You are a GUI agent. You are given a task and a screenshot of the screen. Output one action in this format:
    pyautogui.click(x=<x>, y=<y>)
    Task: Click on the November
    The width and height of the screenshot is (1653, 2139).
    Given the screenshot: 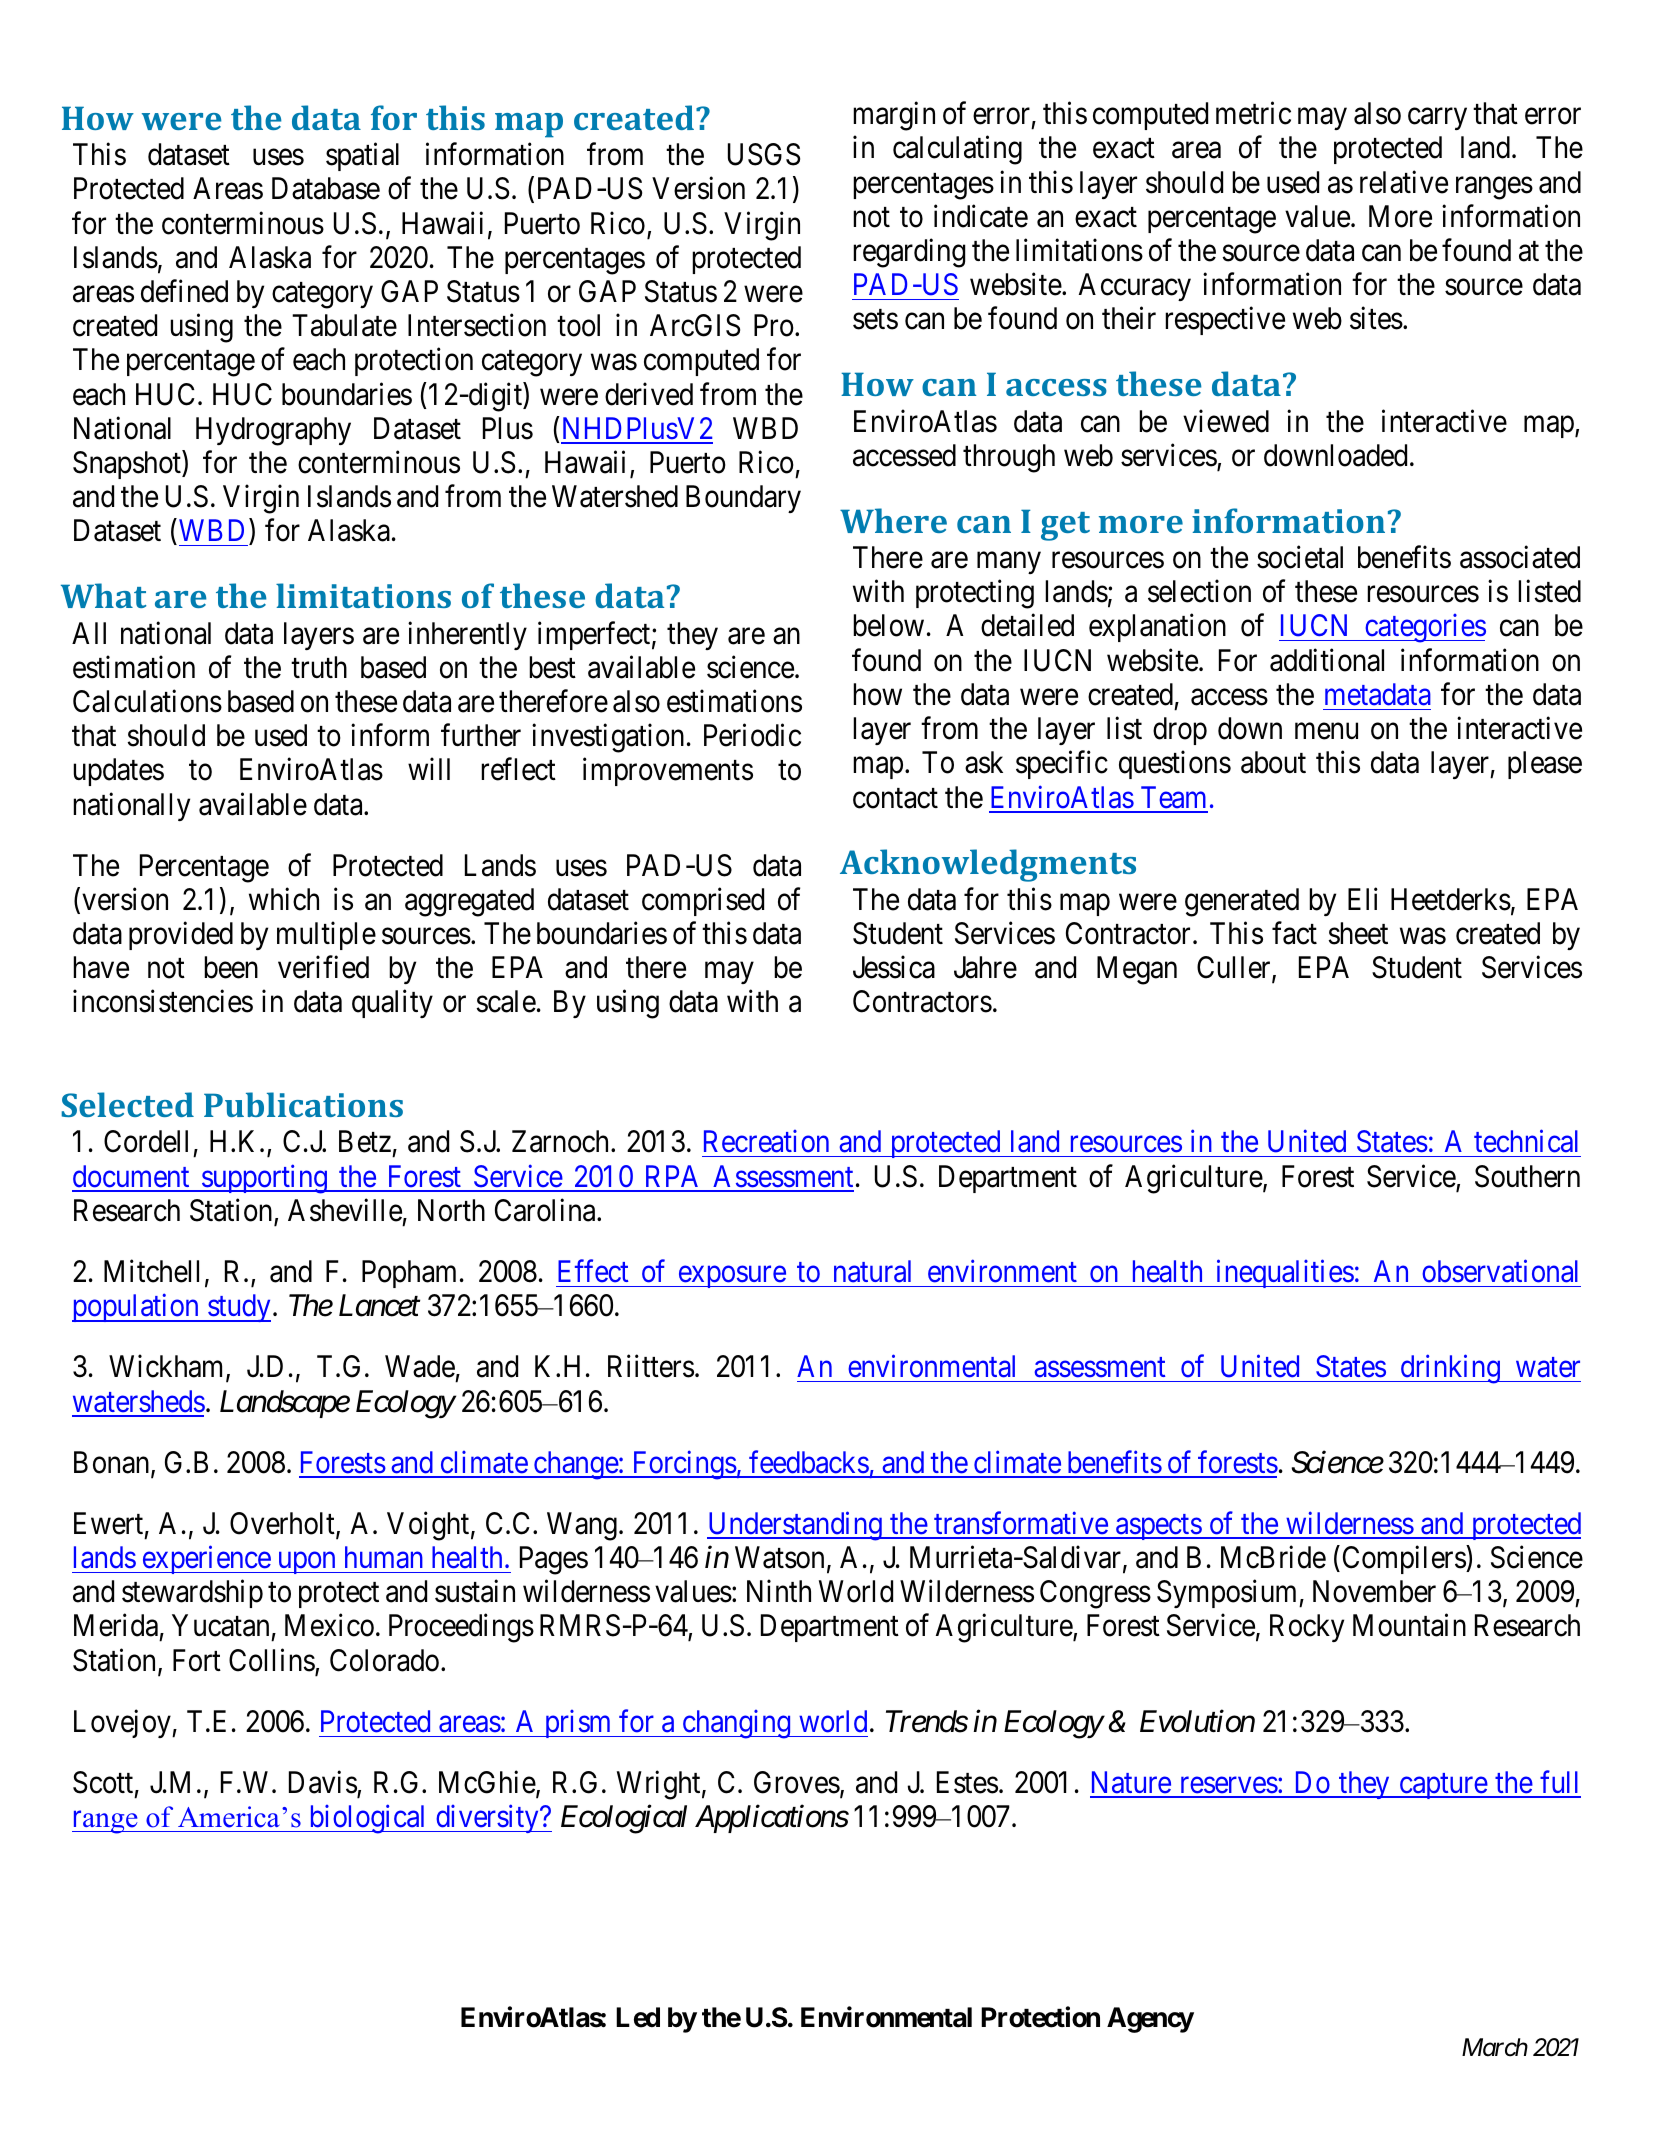 What is the action you would take?
    pyautogui.click(x=1374, y=1591)
